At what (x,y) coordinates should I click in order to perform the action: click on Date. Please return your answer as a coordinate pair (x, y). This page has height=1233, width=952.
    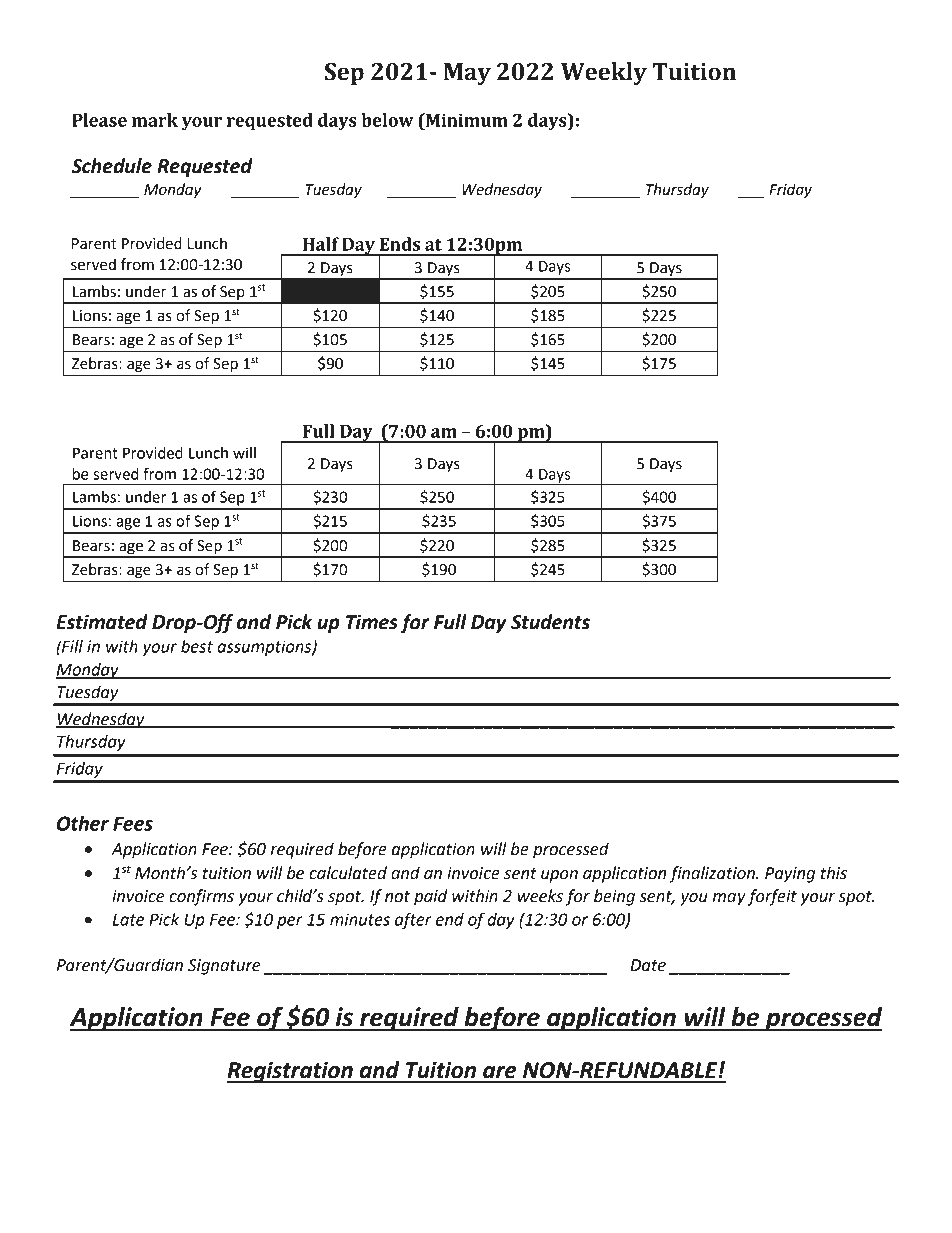
    Looking at the image, I should click on (648, 965).
